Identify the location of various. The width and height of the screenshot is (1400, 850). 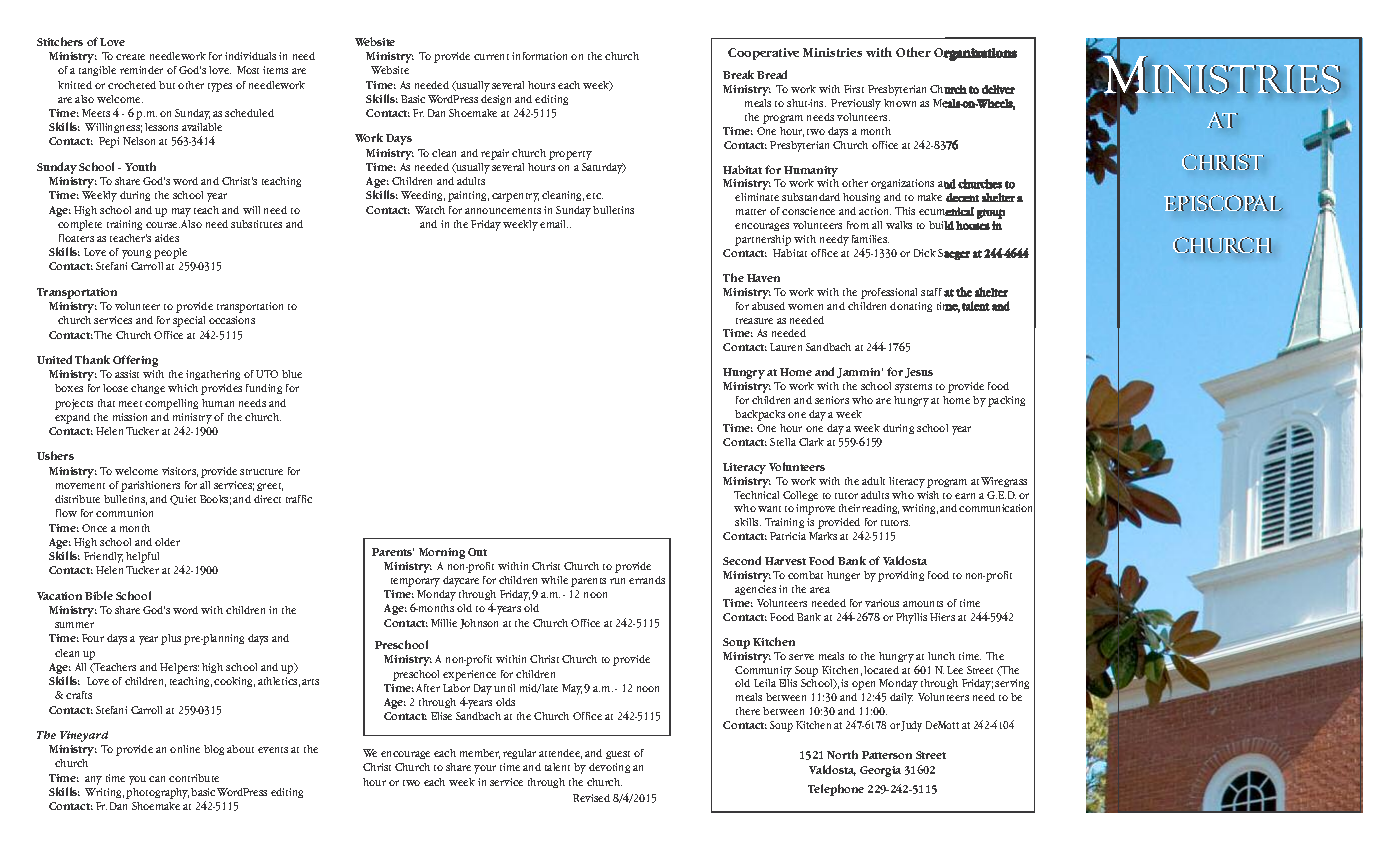
(882, 603).
